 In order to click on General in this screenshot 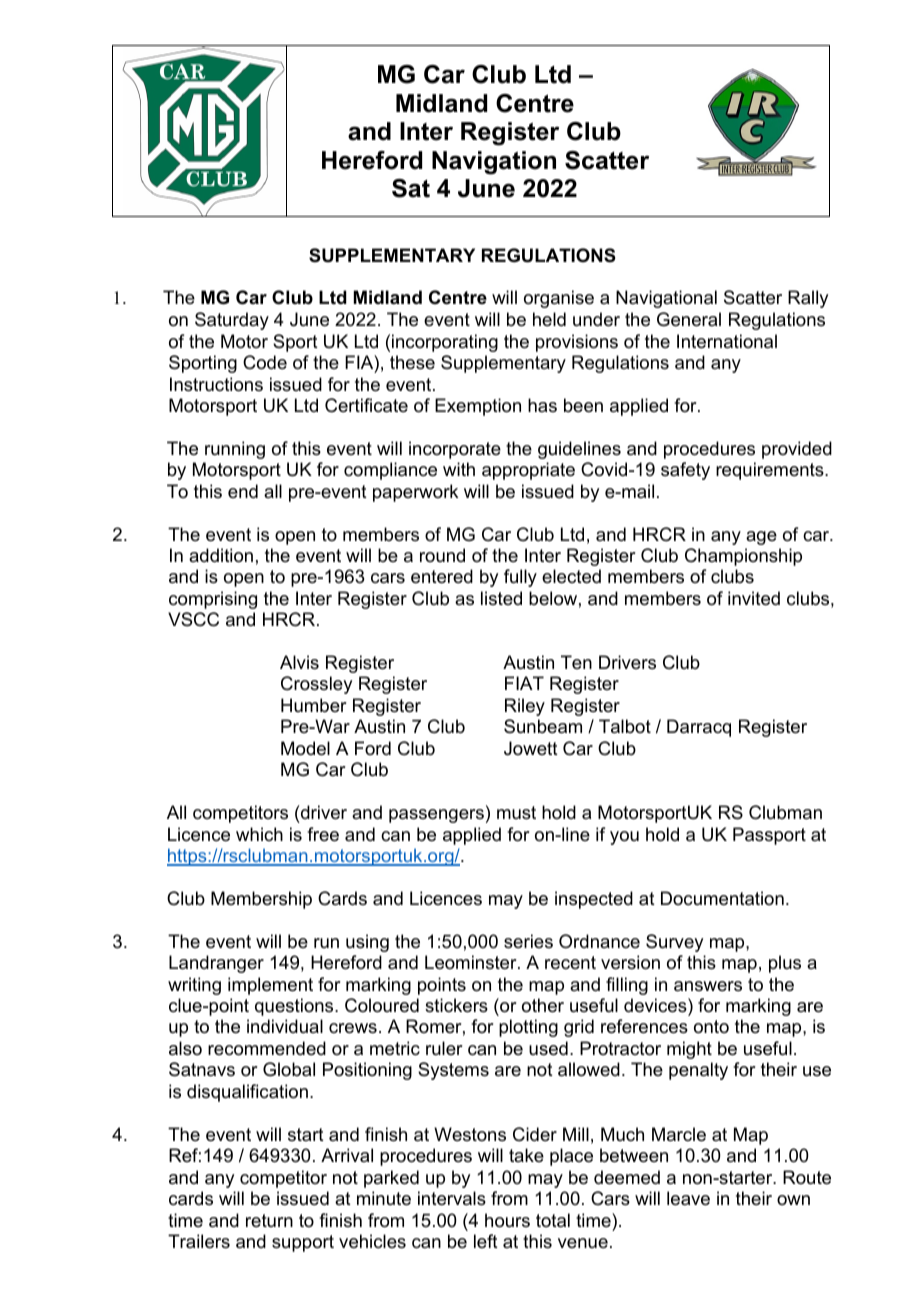, I will do `click(689, 319)`.
